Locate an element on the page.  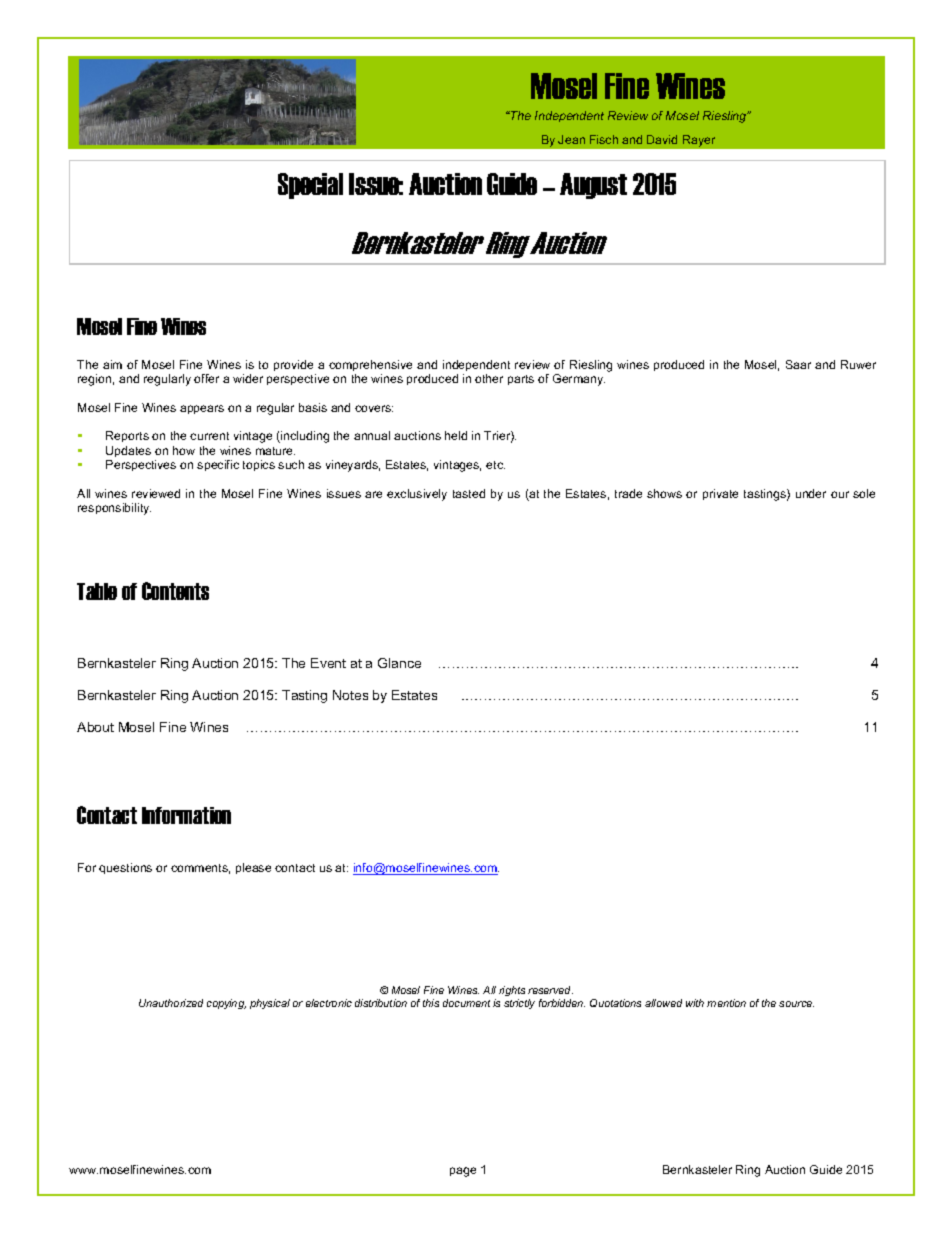
Unauthorized is located at coordinates (171, 1003).
